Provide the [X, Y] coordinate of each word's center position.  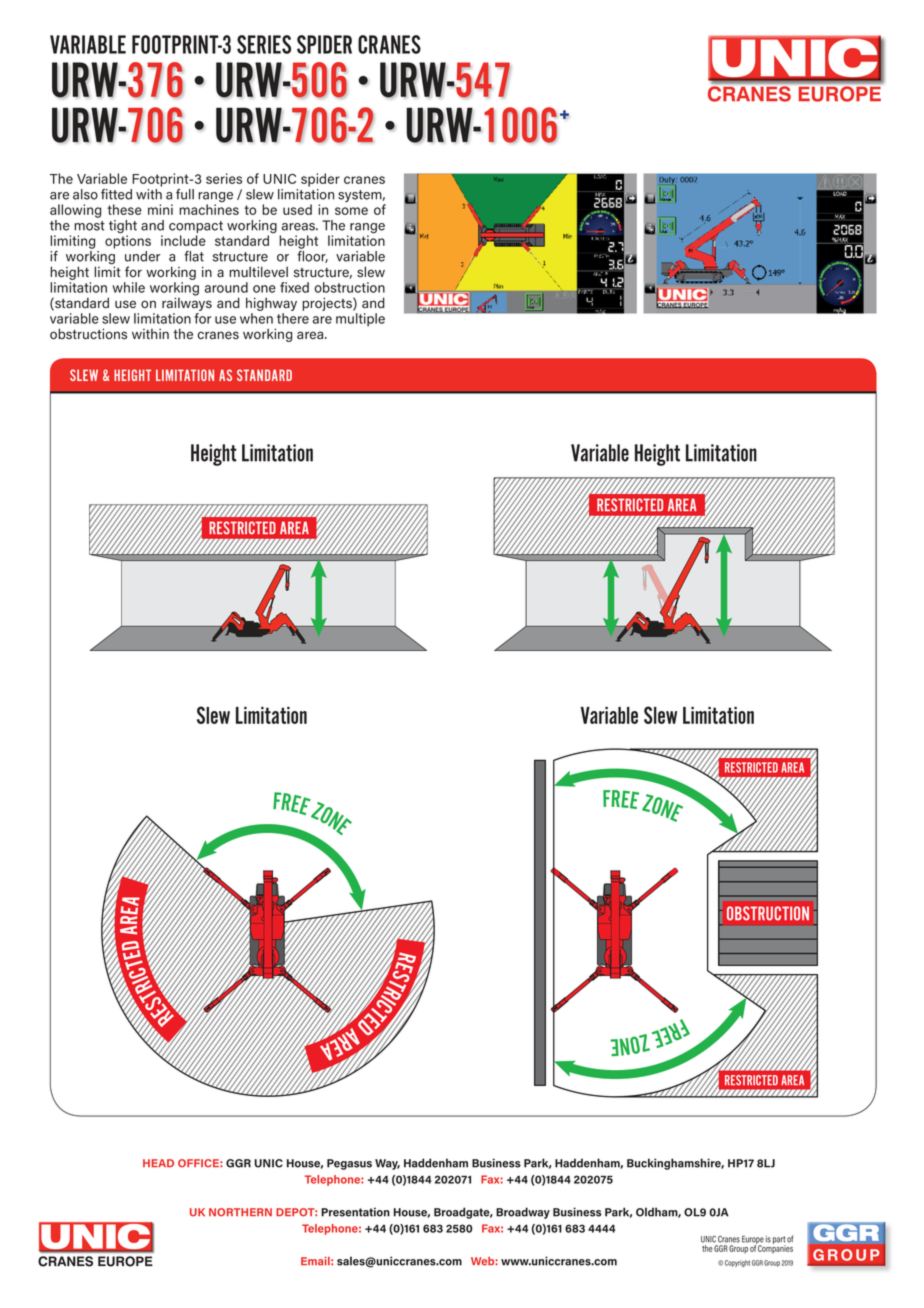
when [256, 318]
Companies [775, 1248]
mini [160, 209]
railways [187, 303]
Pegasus [349, 1164]
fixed [294, 287]
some [351, 211]
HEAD [158, 1163]
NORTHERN [240, 1212]
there [293, 318]
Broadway [523, 1213]
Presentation [355, 1212]
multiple [360, 320]
